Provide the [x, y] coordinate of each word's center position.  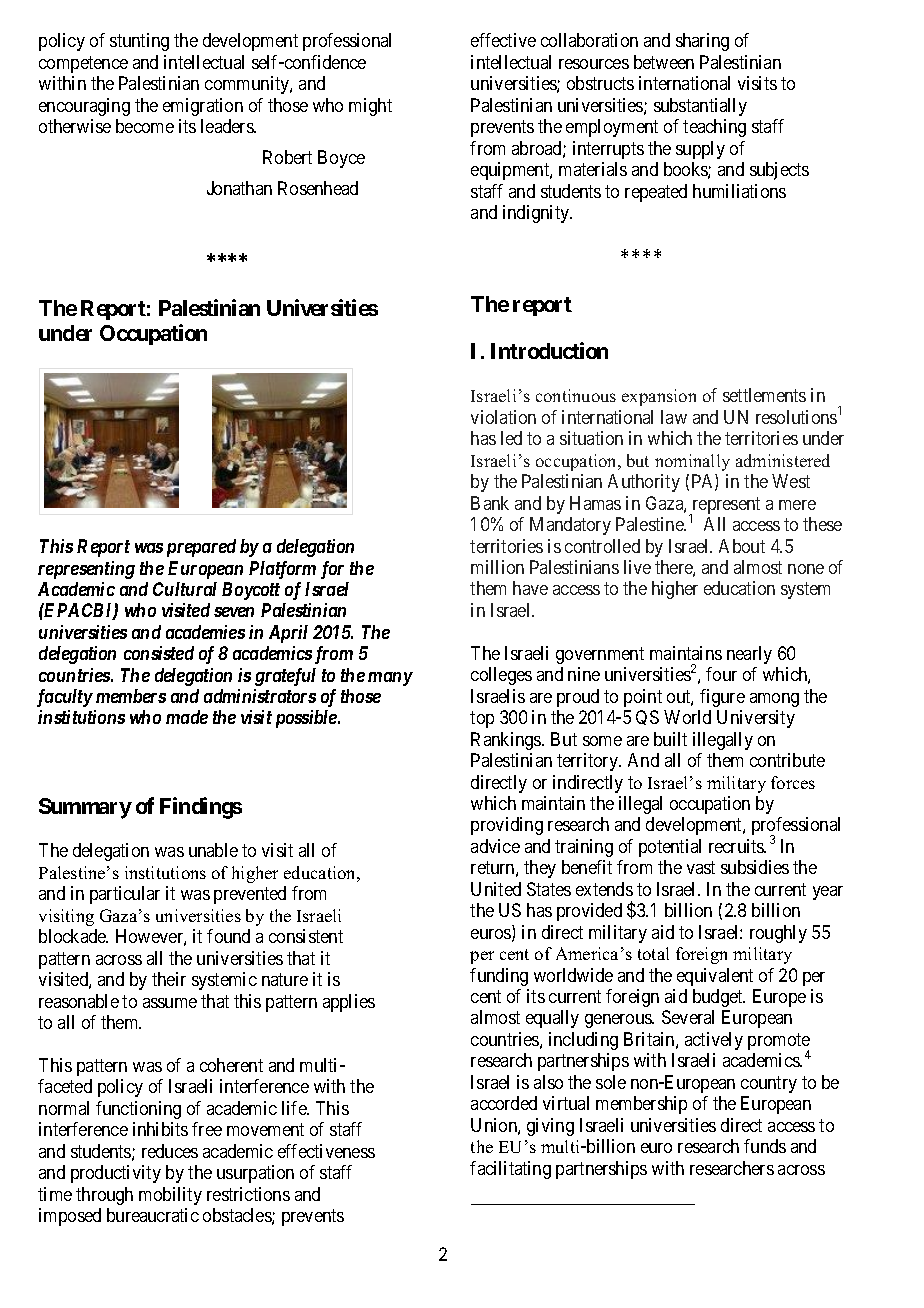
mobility [170, 1196]
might [370, 107]
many [390, 679]
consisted [159, 653]
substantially [700, 107]
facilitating [510, 1170]
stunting [139, 42]
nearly [749, 655]
